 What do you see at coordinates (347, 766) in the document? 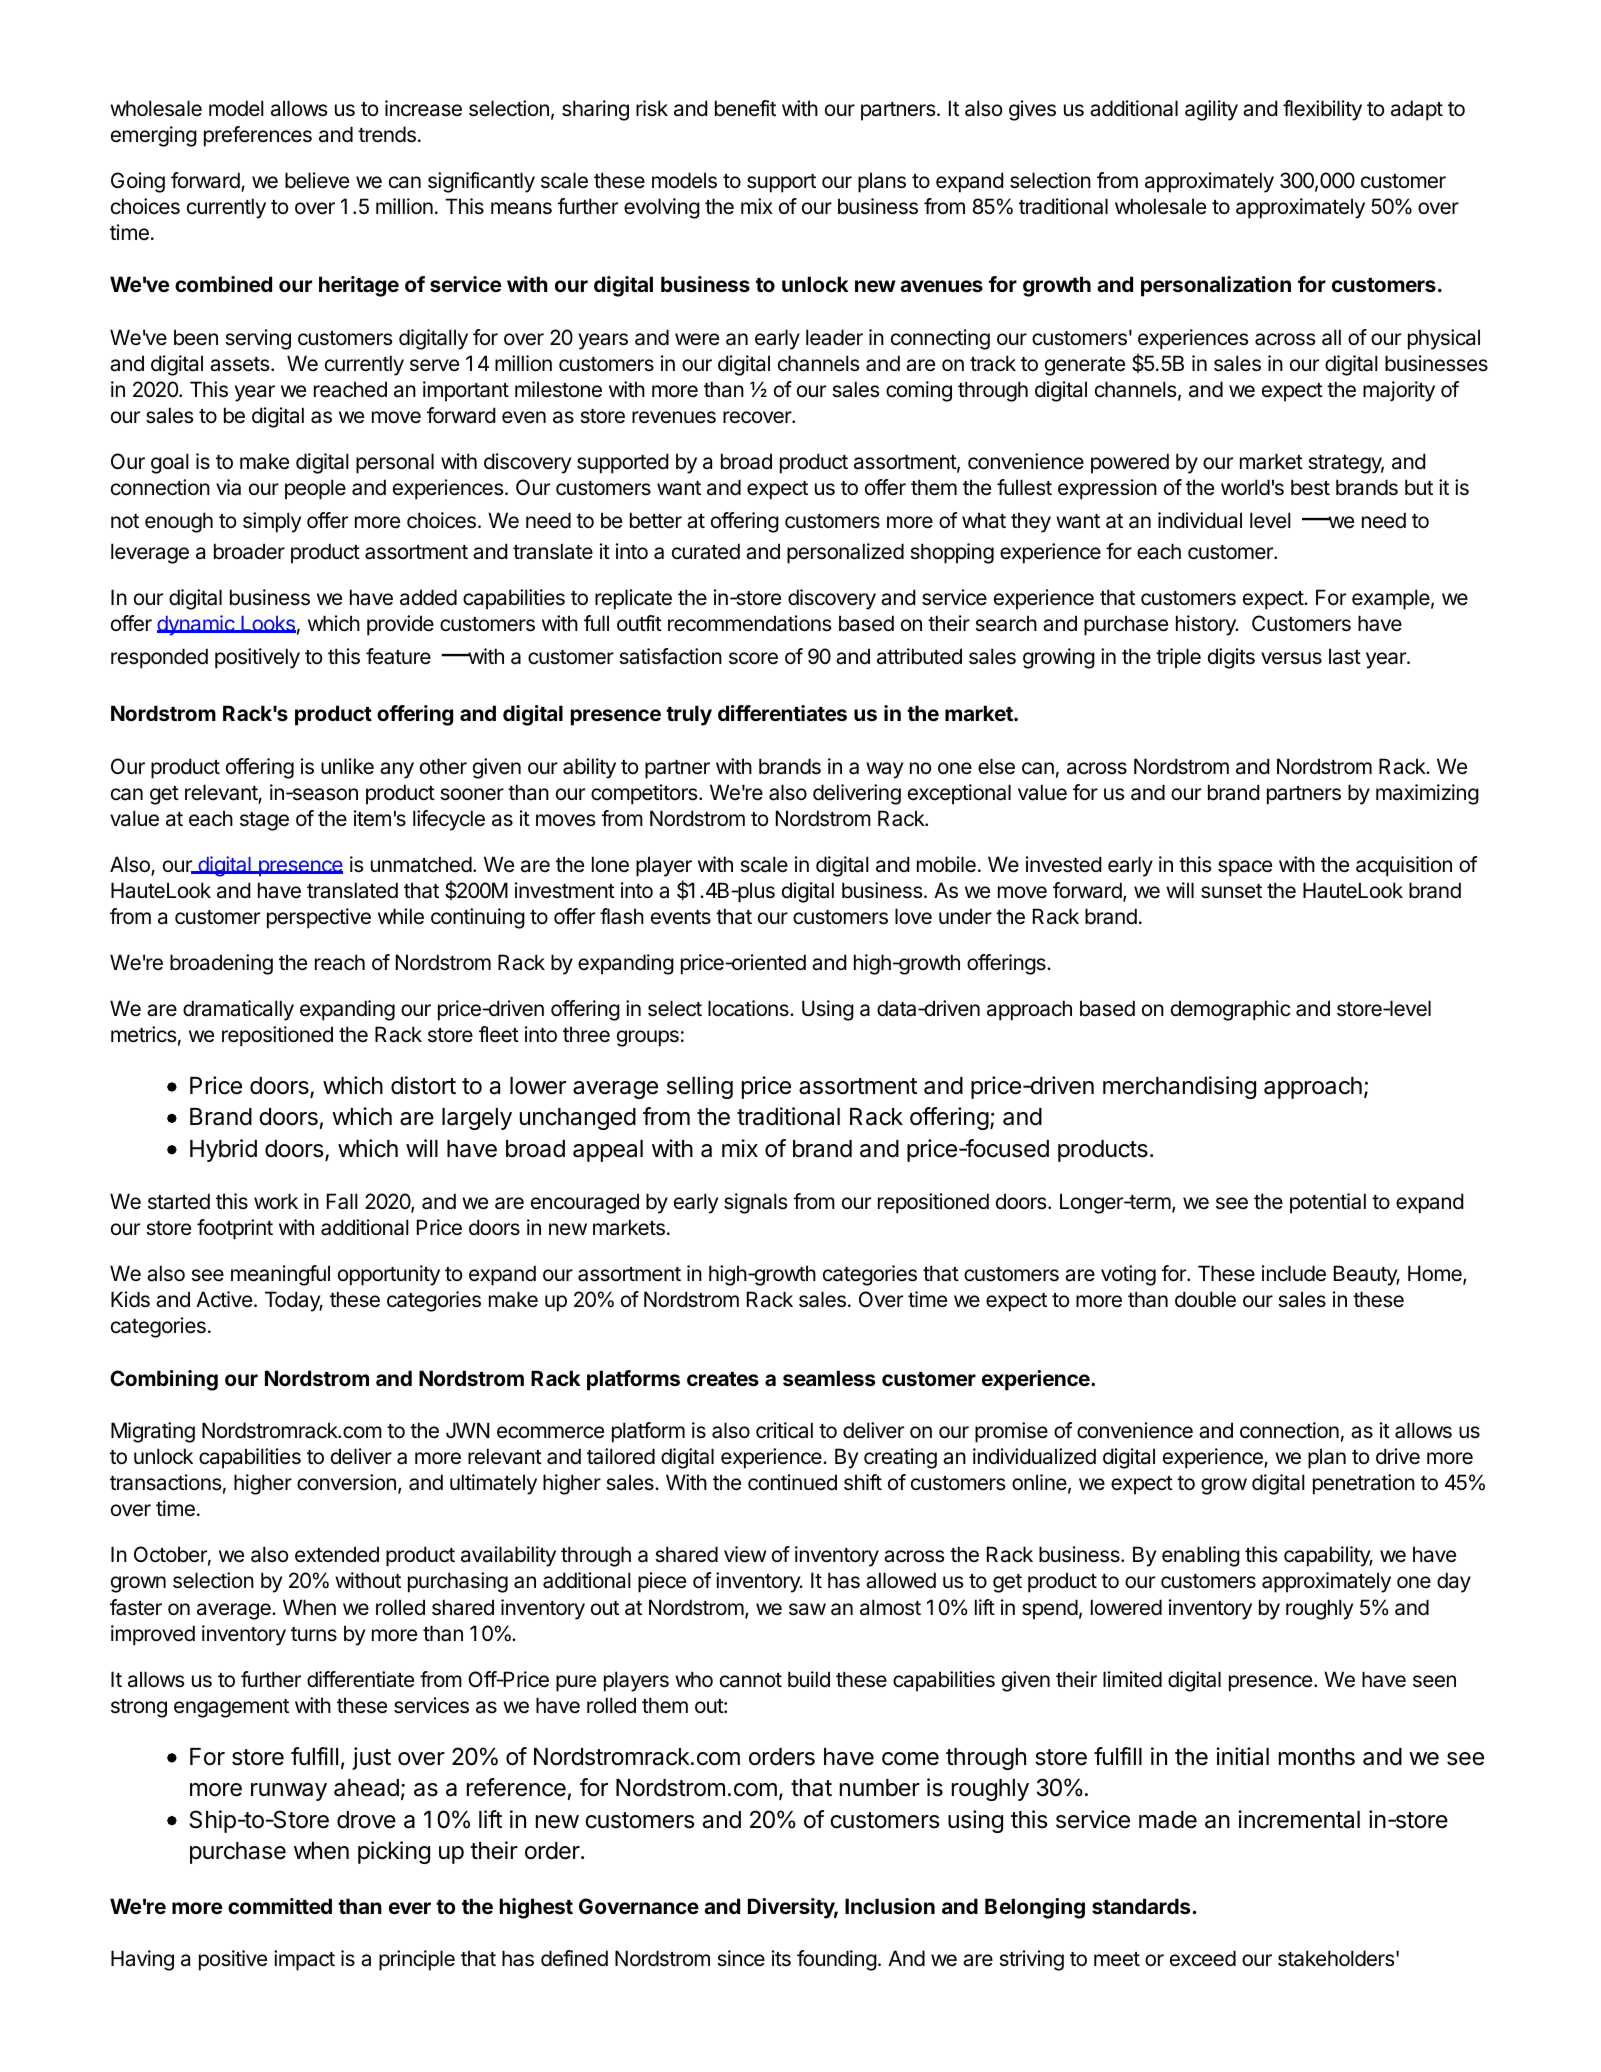
I see `unlike` at bounding box center [347, 766].
